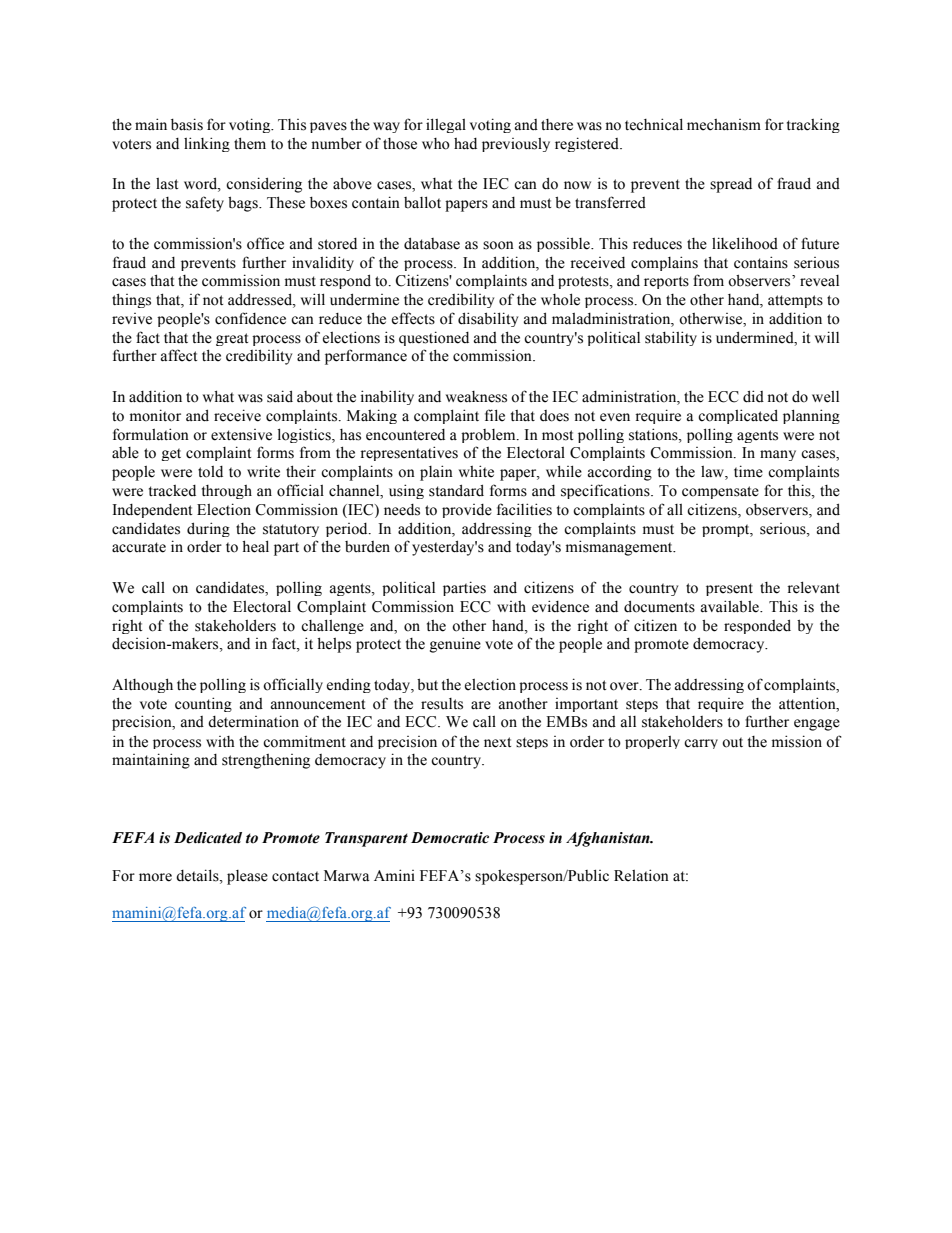 The width and height of the screenshot is (952, 1233). What do you see at coordinates (813, 587) in the screenshot?
I see `relevant` at bounding box center [813, 587].
